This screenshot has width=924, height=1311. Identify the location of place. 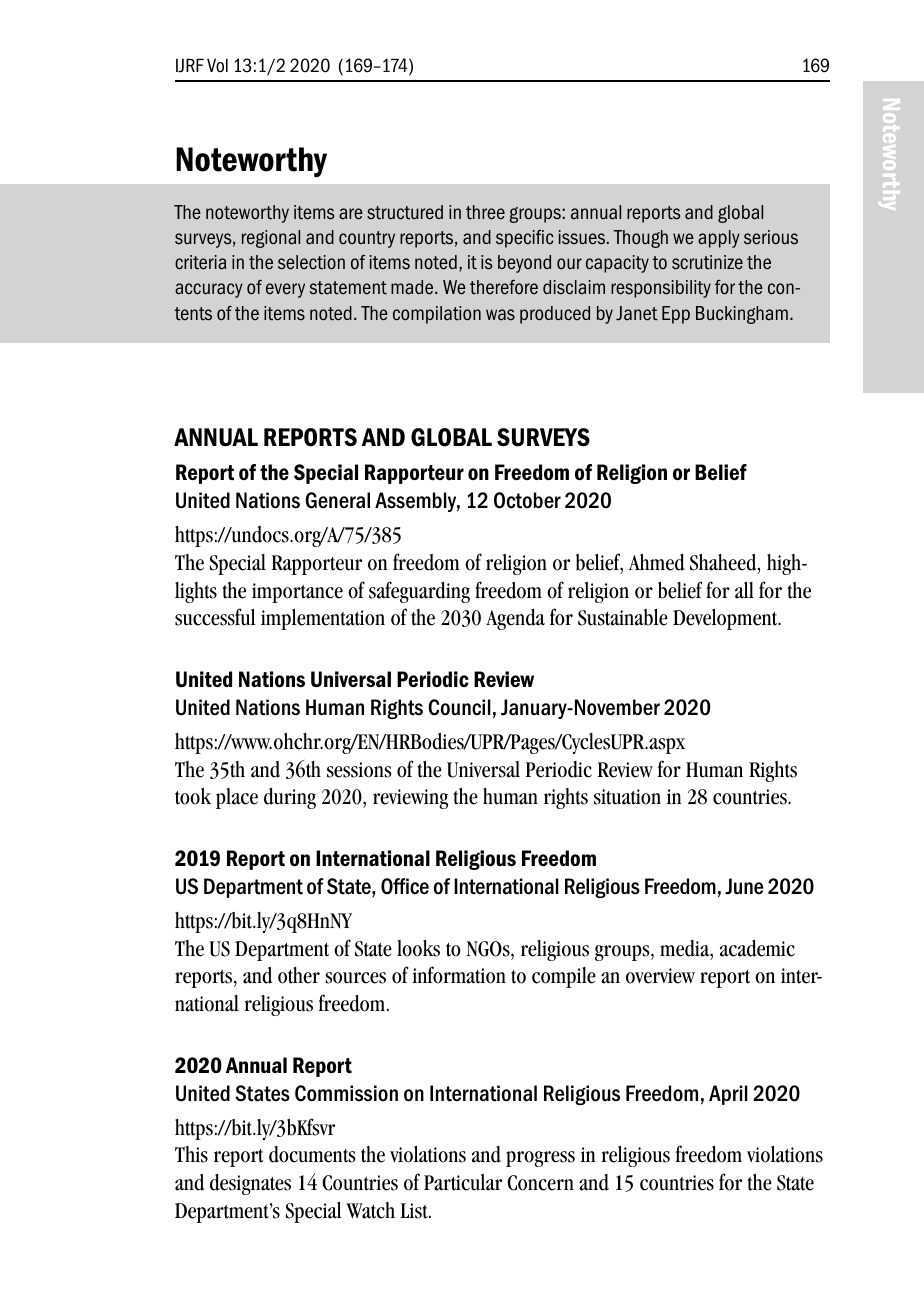
(237, 798).
